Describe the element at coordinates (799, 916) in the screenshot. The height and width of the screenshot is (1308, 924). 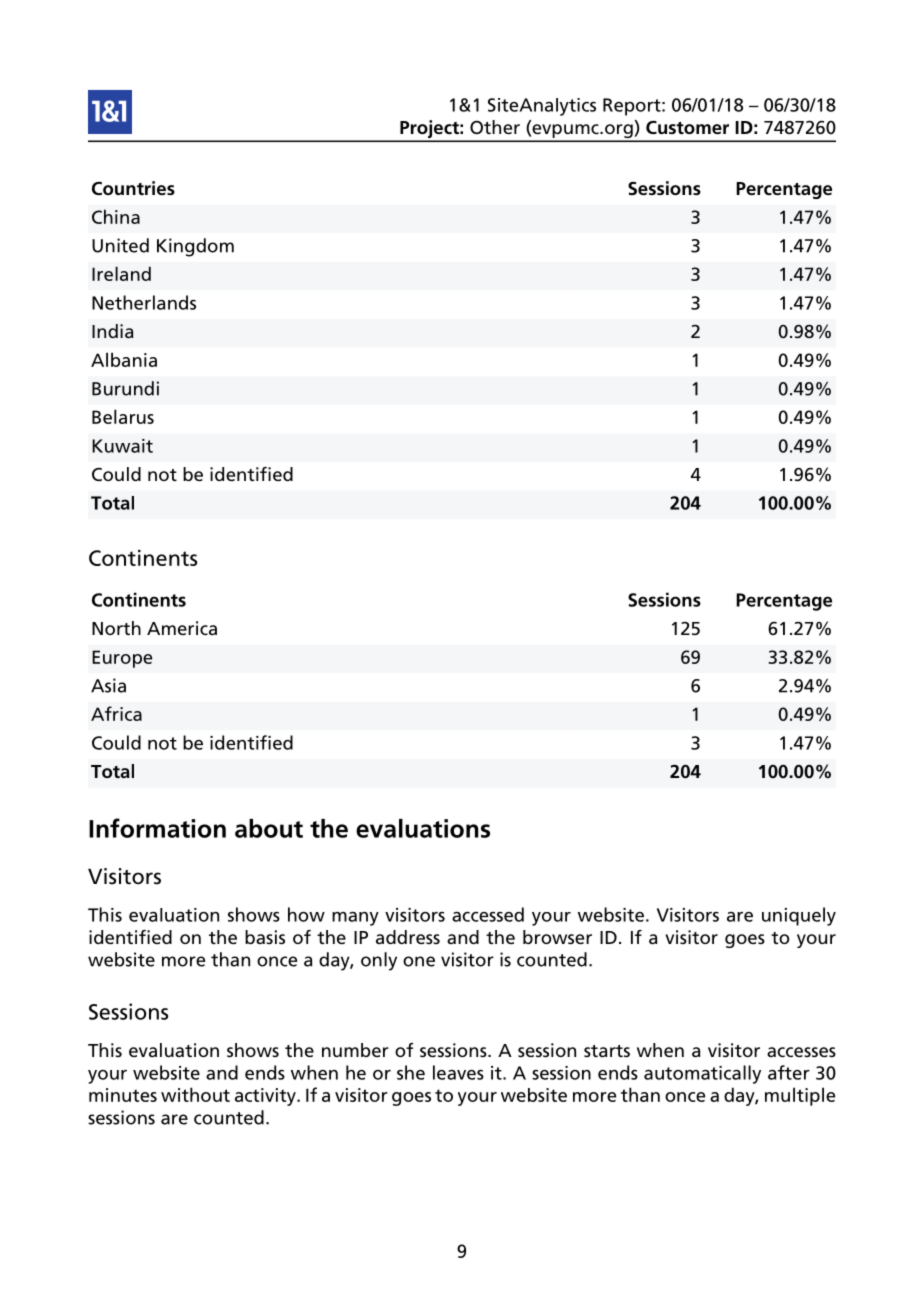
I see `uniquely` at that location.
